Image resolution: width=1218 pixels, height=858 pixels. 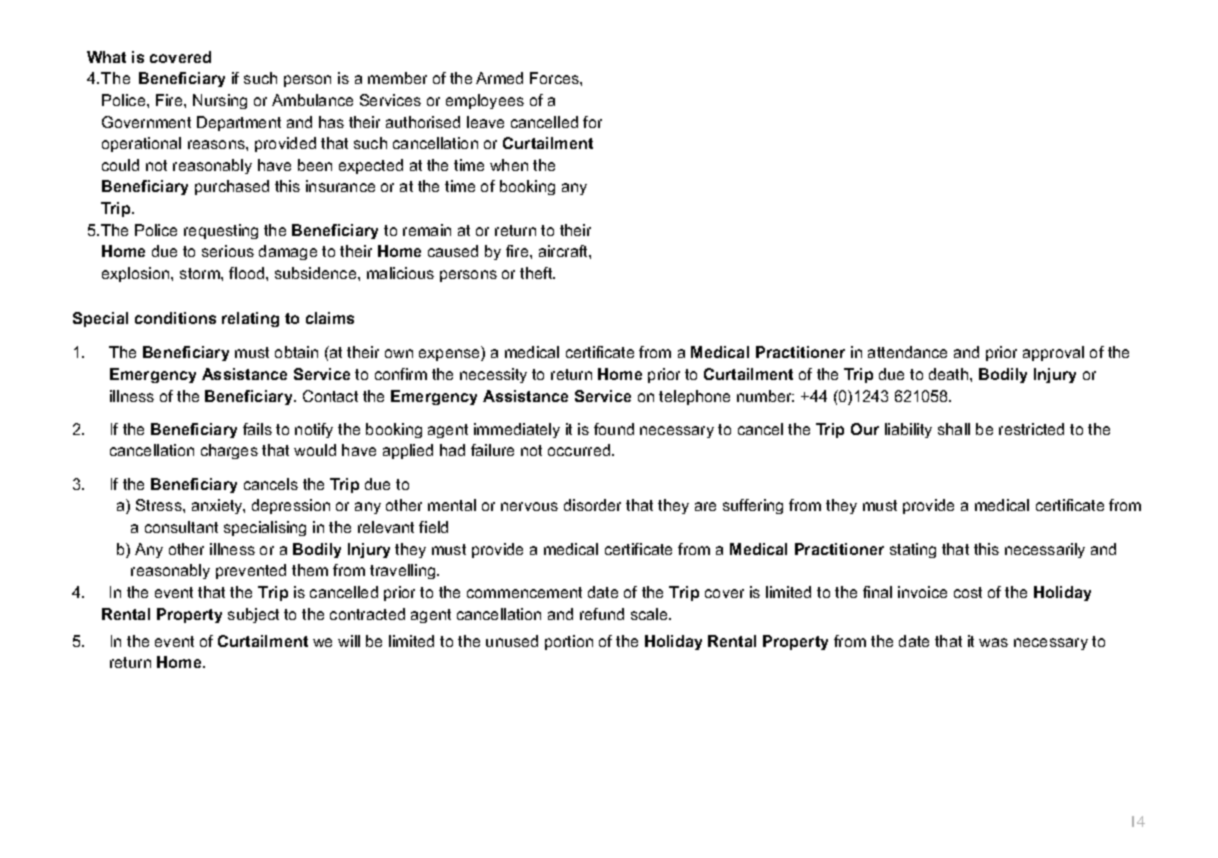 What do you see at coordinates (296, 352) in the image?
I see `obtain` at bounding box center [296, 352].
